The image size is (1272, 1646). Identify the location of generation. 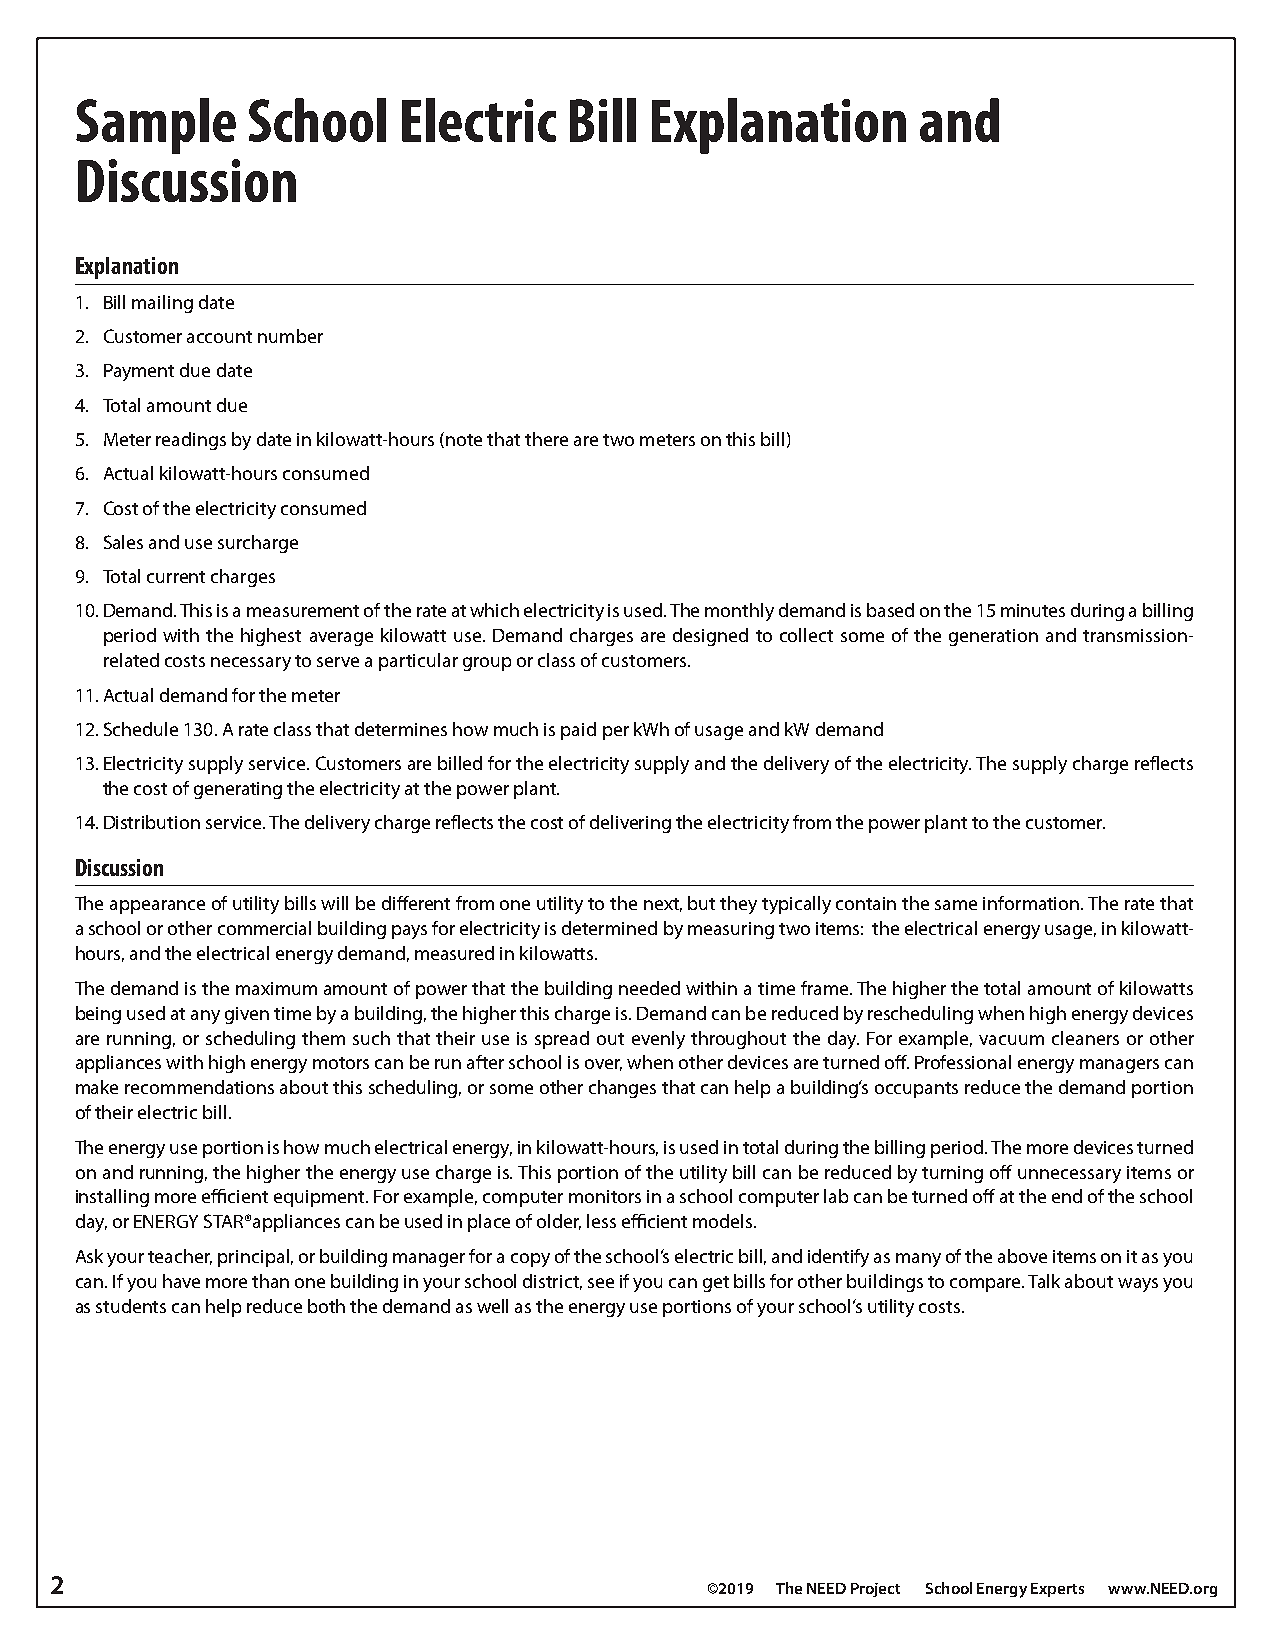
(993, 637).
